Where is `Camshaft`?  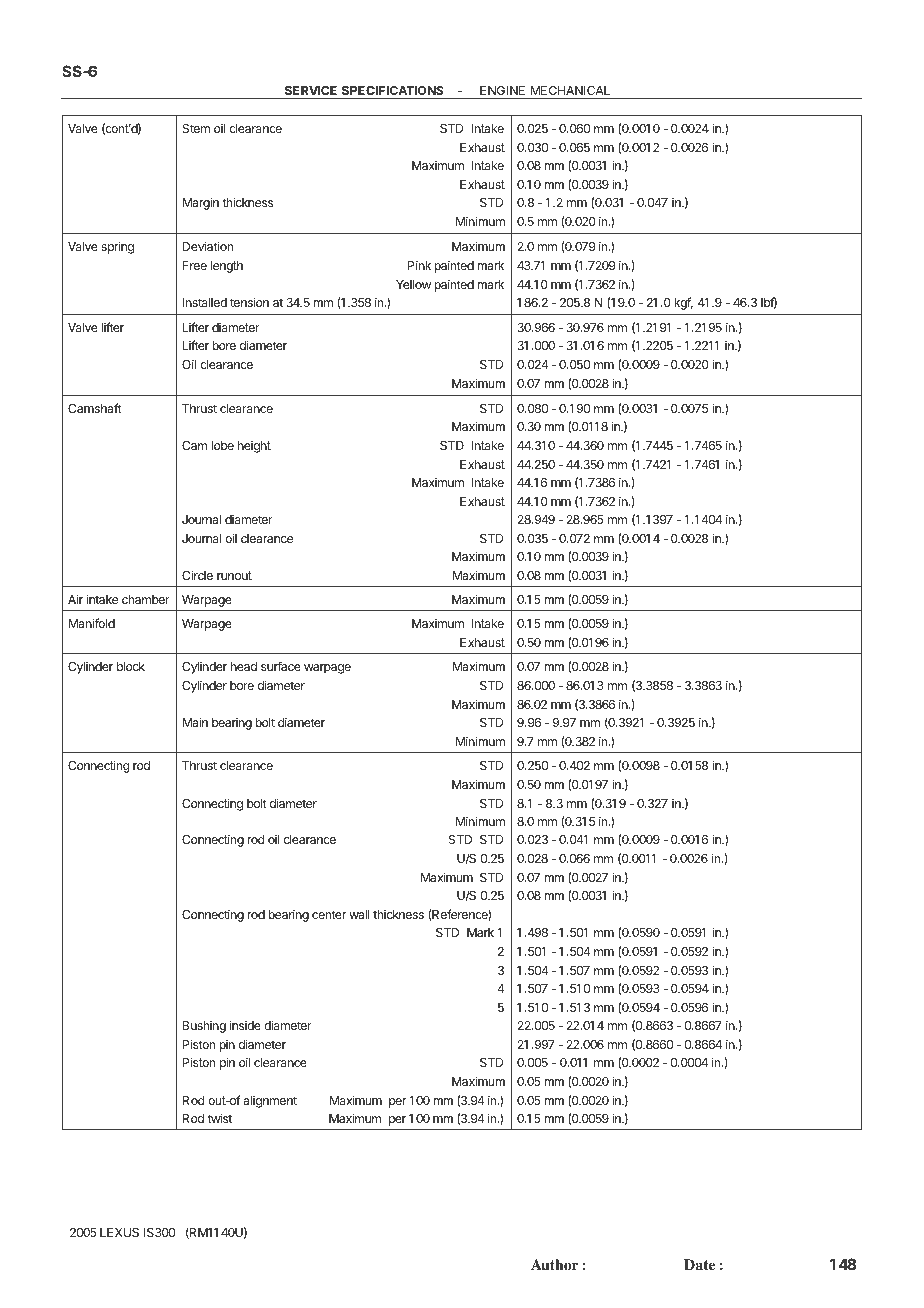
Camshaft is located at coordinates (95, 408).
